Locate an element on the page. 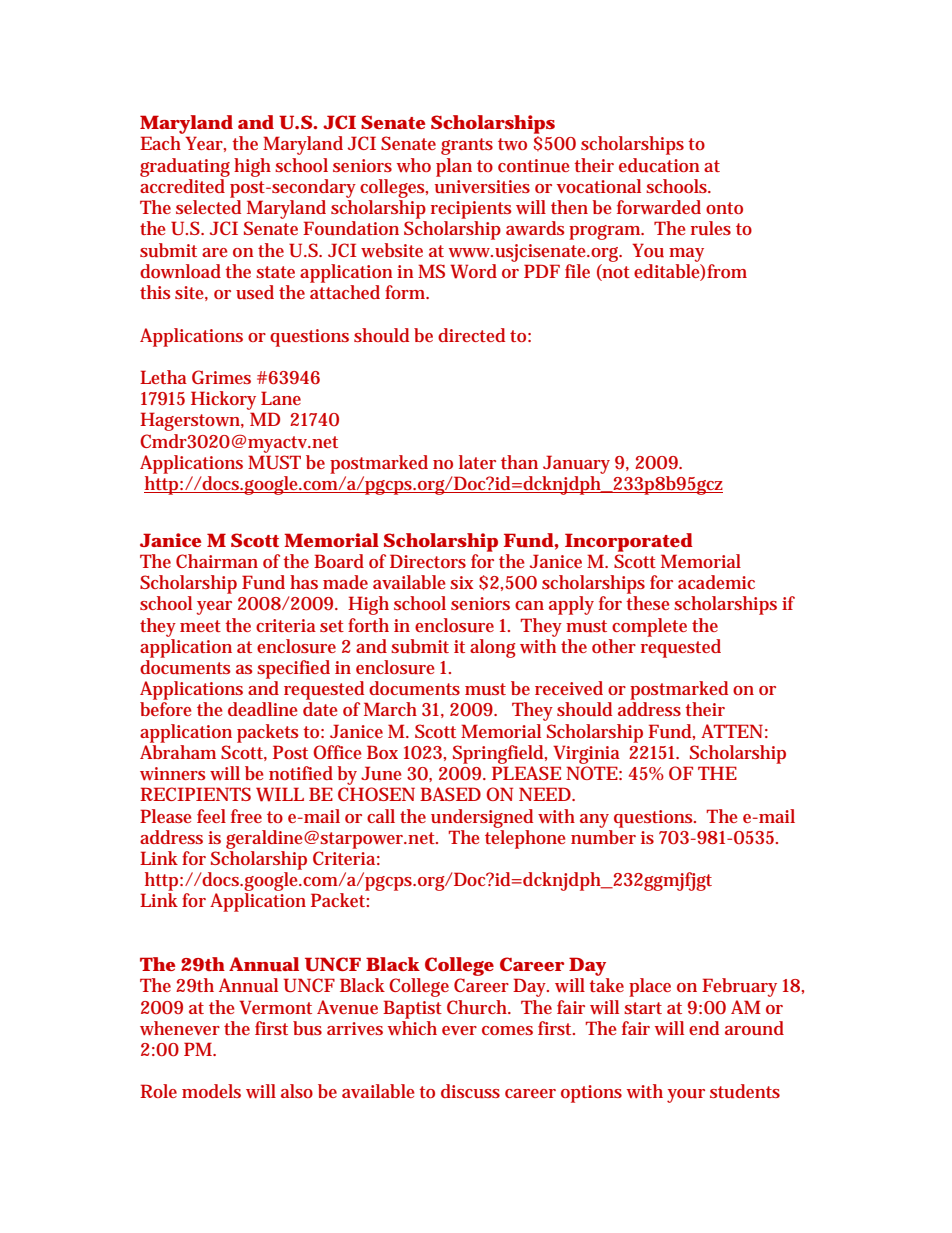 This document has width=952, height=1233. complete is located at coordinates (649, 627).
